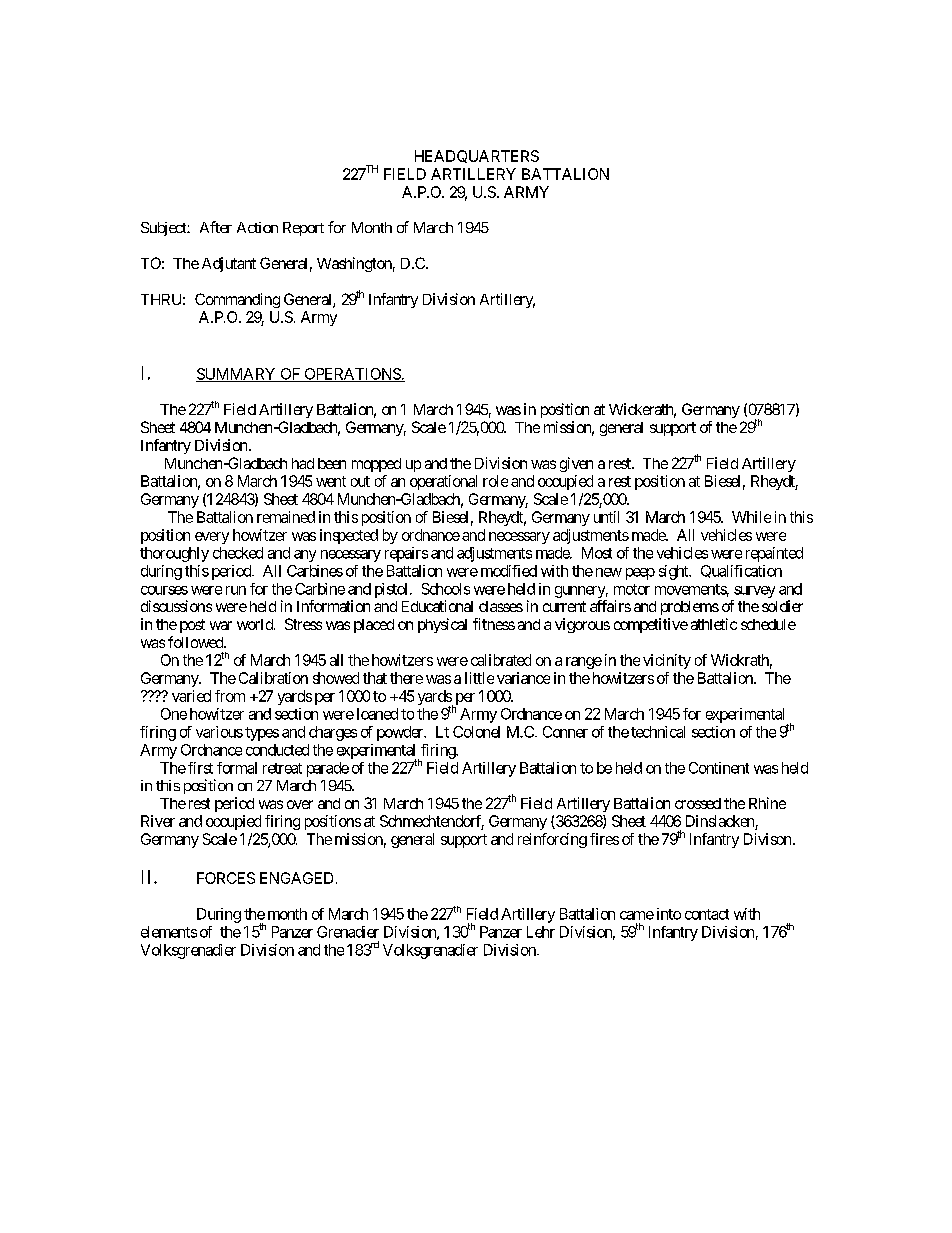 The height and width of the screenshot is (1233, 952). I want to click on HEADQUARTERS, so click(477, 156).
